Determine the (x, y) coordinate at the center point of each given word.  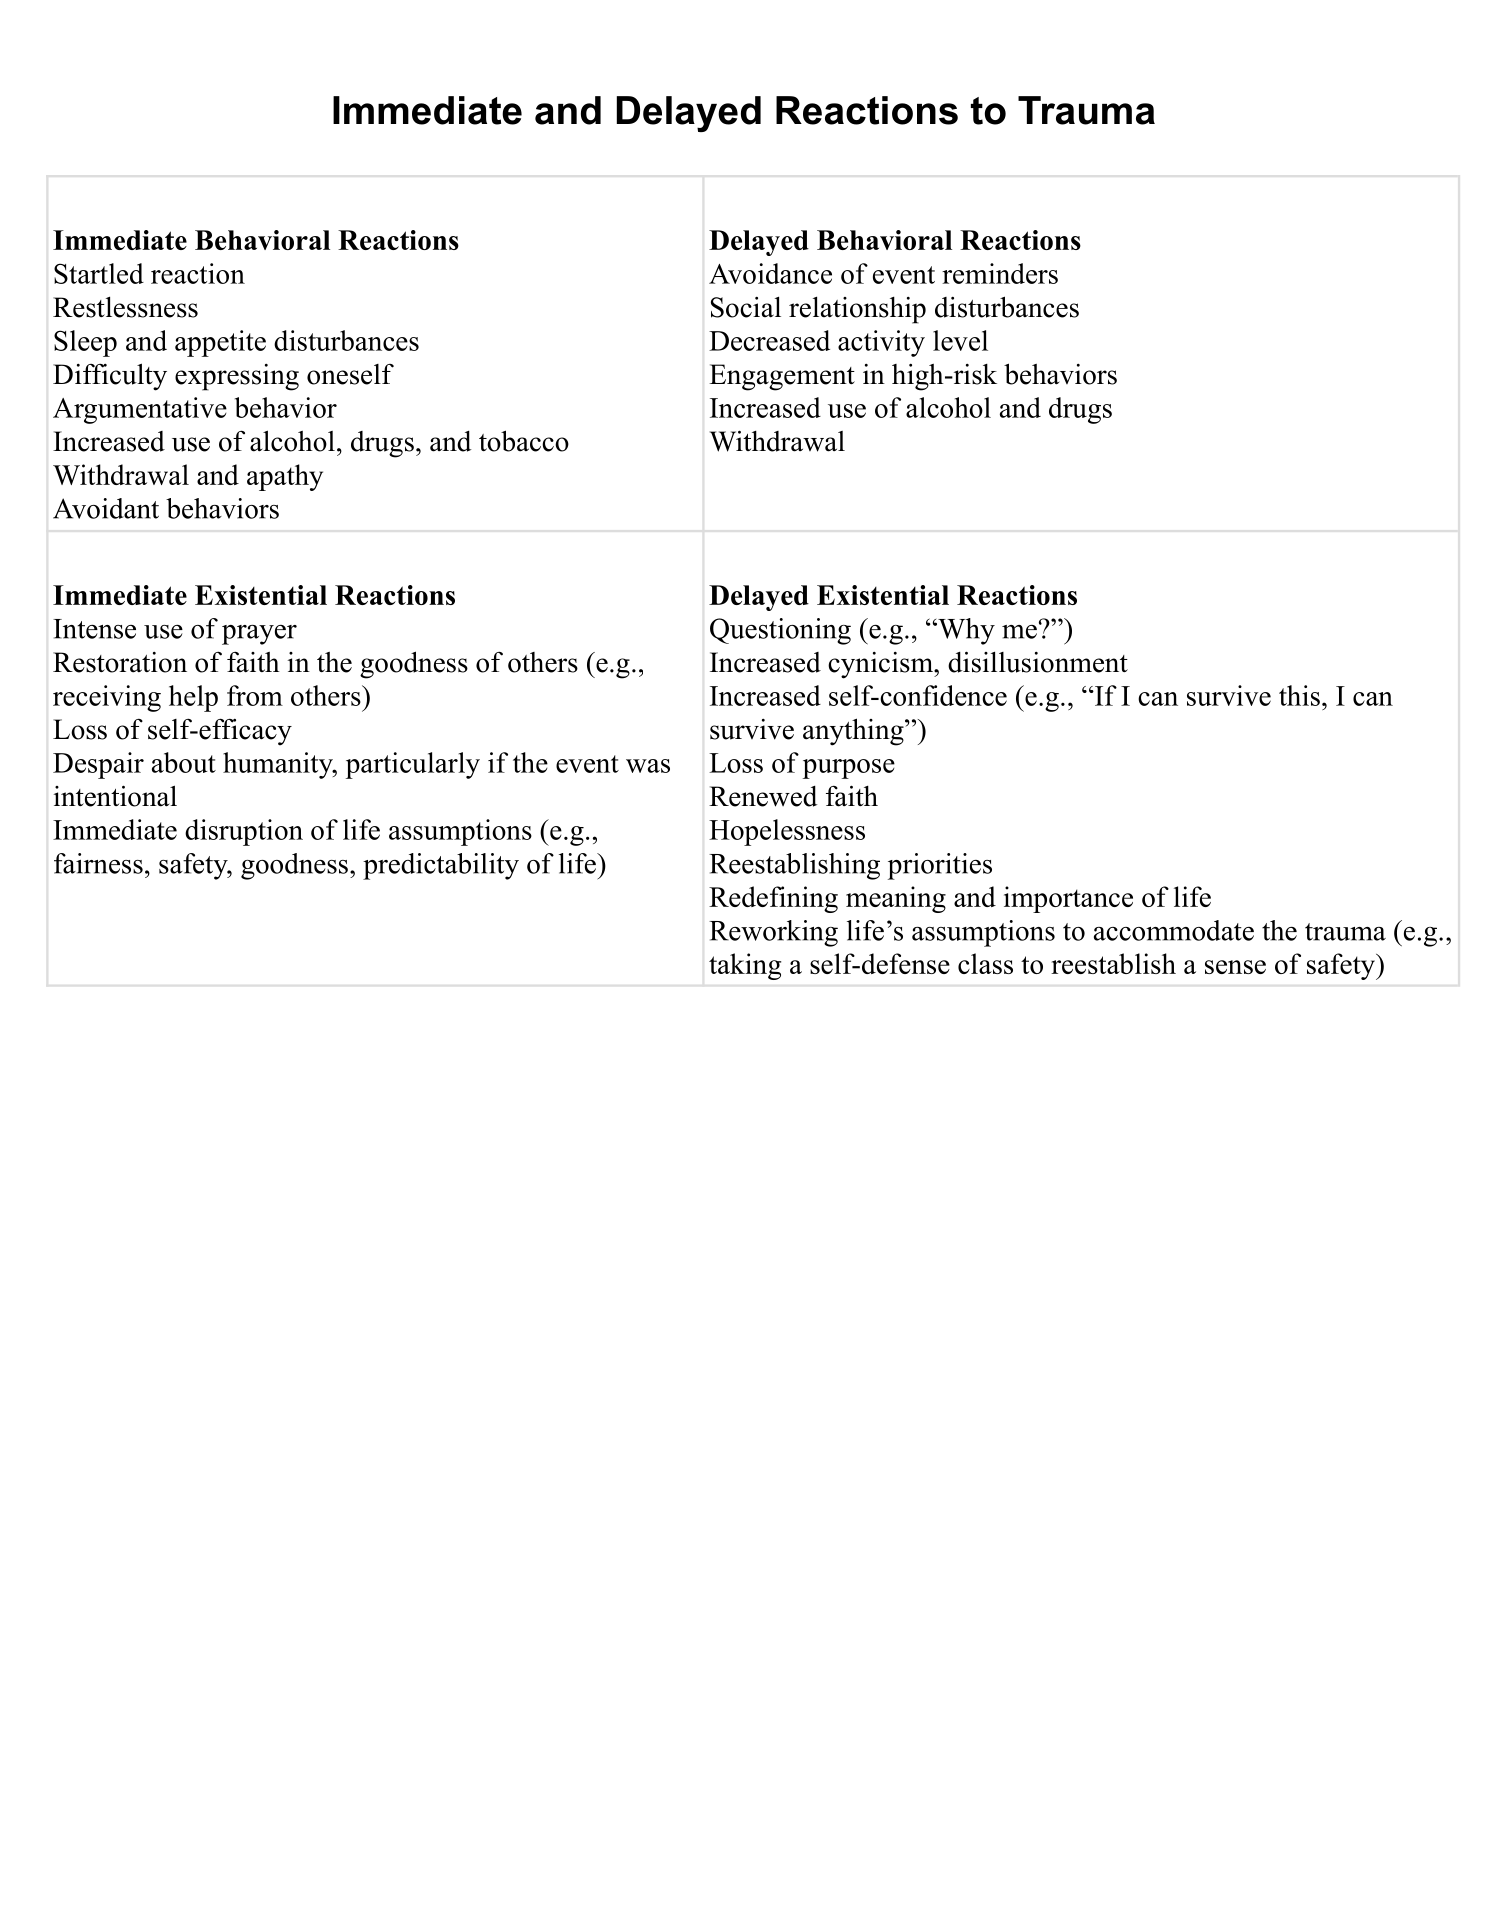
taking (745, 966)
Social (746, 307)
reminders (1000, 273)
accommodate (1174, 930)
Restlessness (125, 307)
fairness (98, 863)
